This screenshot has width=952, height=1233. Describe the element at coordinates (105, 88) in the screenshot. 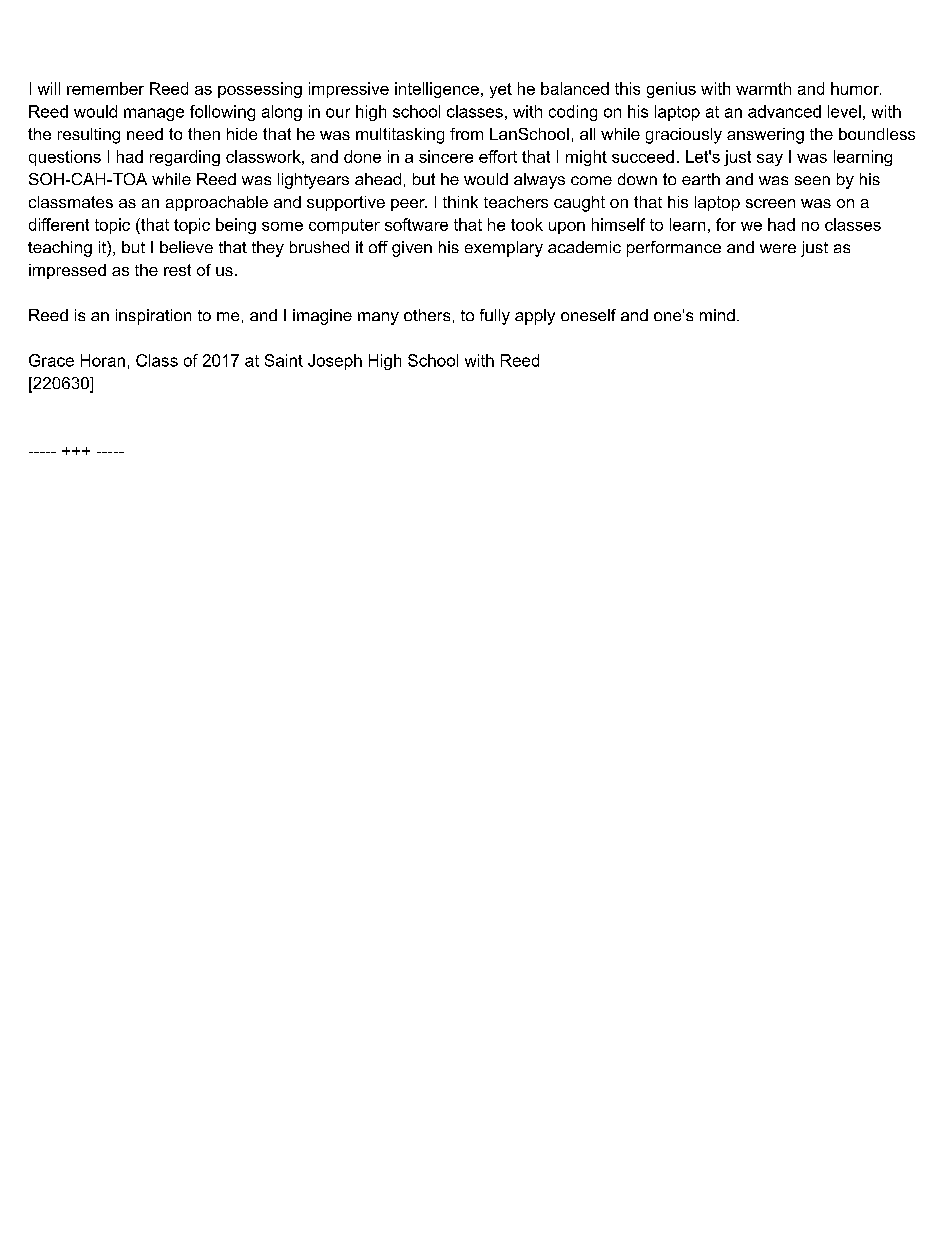

I see `remember` at that location.
